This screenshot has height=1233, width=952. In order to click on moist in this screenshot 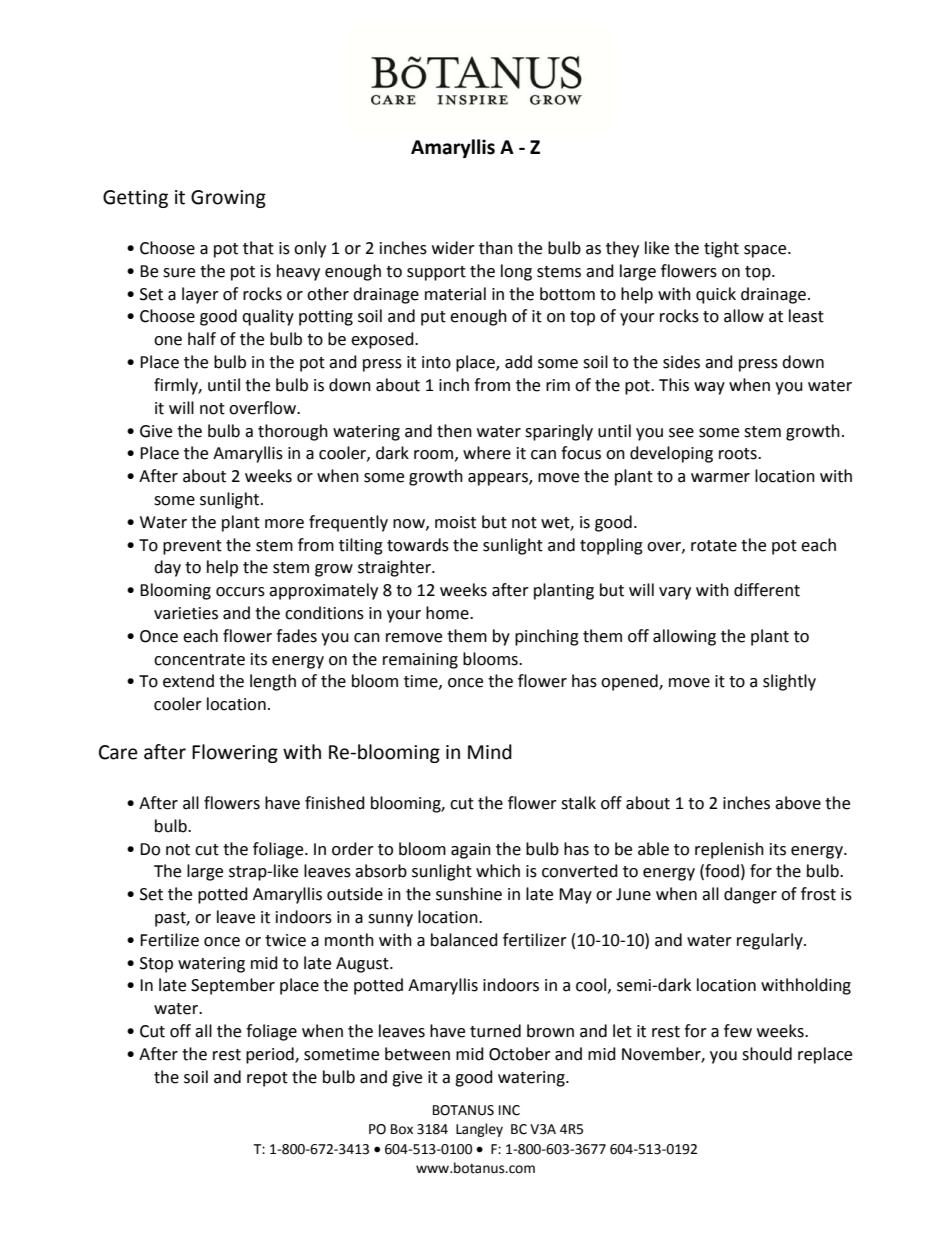, I will do `click(455, 522)`.
